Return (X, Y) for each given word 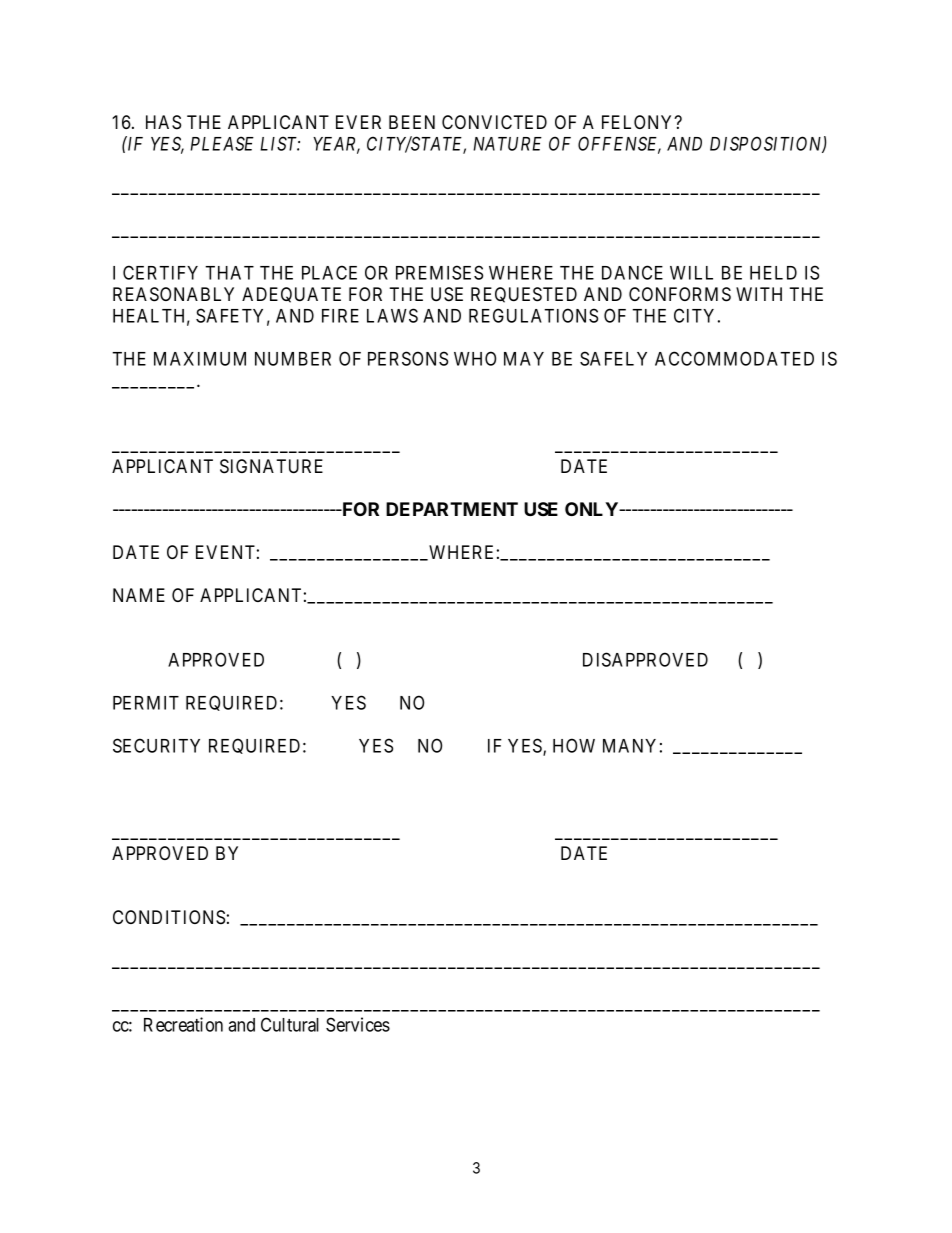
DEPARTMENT (452, 509)
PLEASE (222, 143)
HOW (574, 745)
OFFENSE (619, 145)
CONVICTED (494, 122)
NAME (139, 595)
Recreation (183, 1024)
